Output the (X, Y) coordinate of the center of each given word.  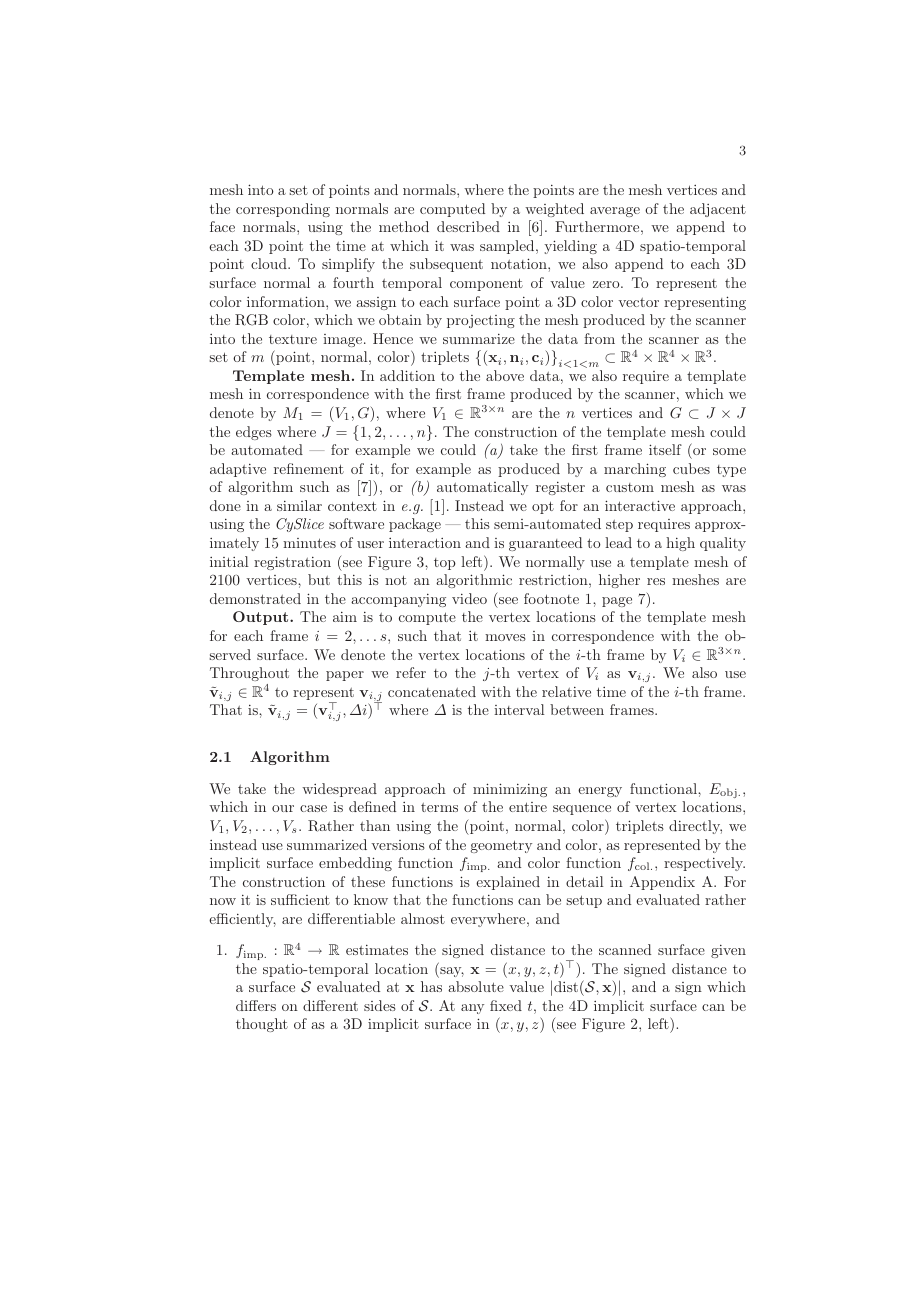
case (313, 808)
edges (254, 433)
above (505, 375)
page (617, 602)
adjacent (718, 210)
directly (695, 827)
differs (256, 1005)
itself (665, 449)
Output (262, 618)
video (469, 598)
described (468, 226)
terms (439, 807)
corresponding (283, 210)
